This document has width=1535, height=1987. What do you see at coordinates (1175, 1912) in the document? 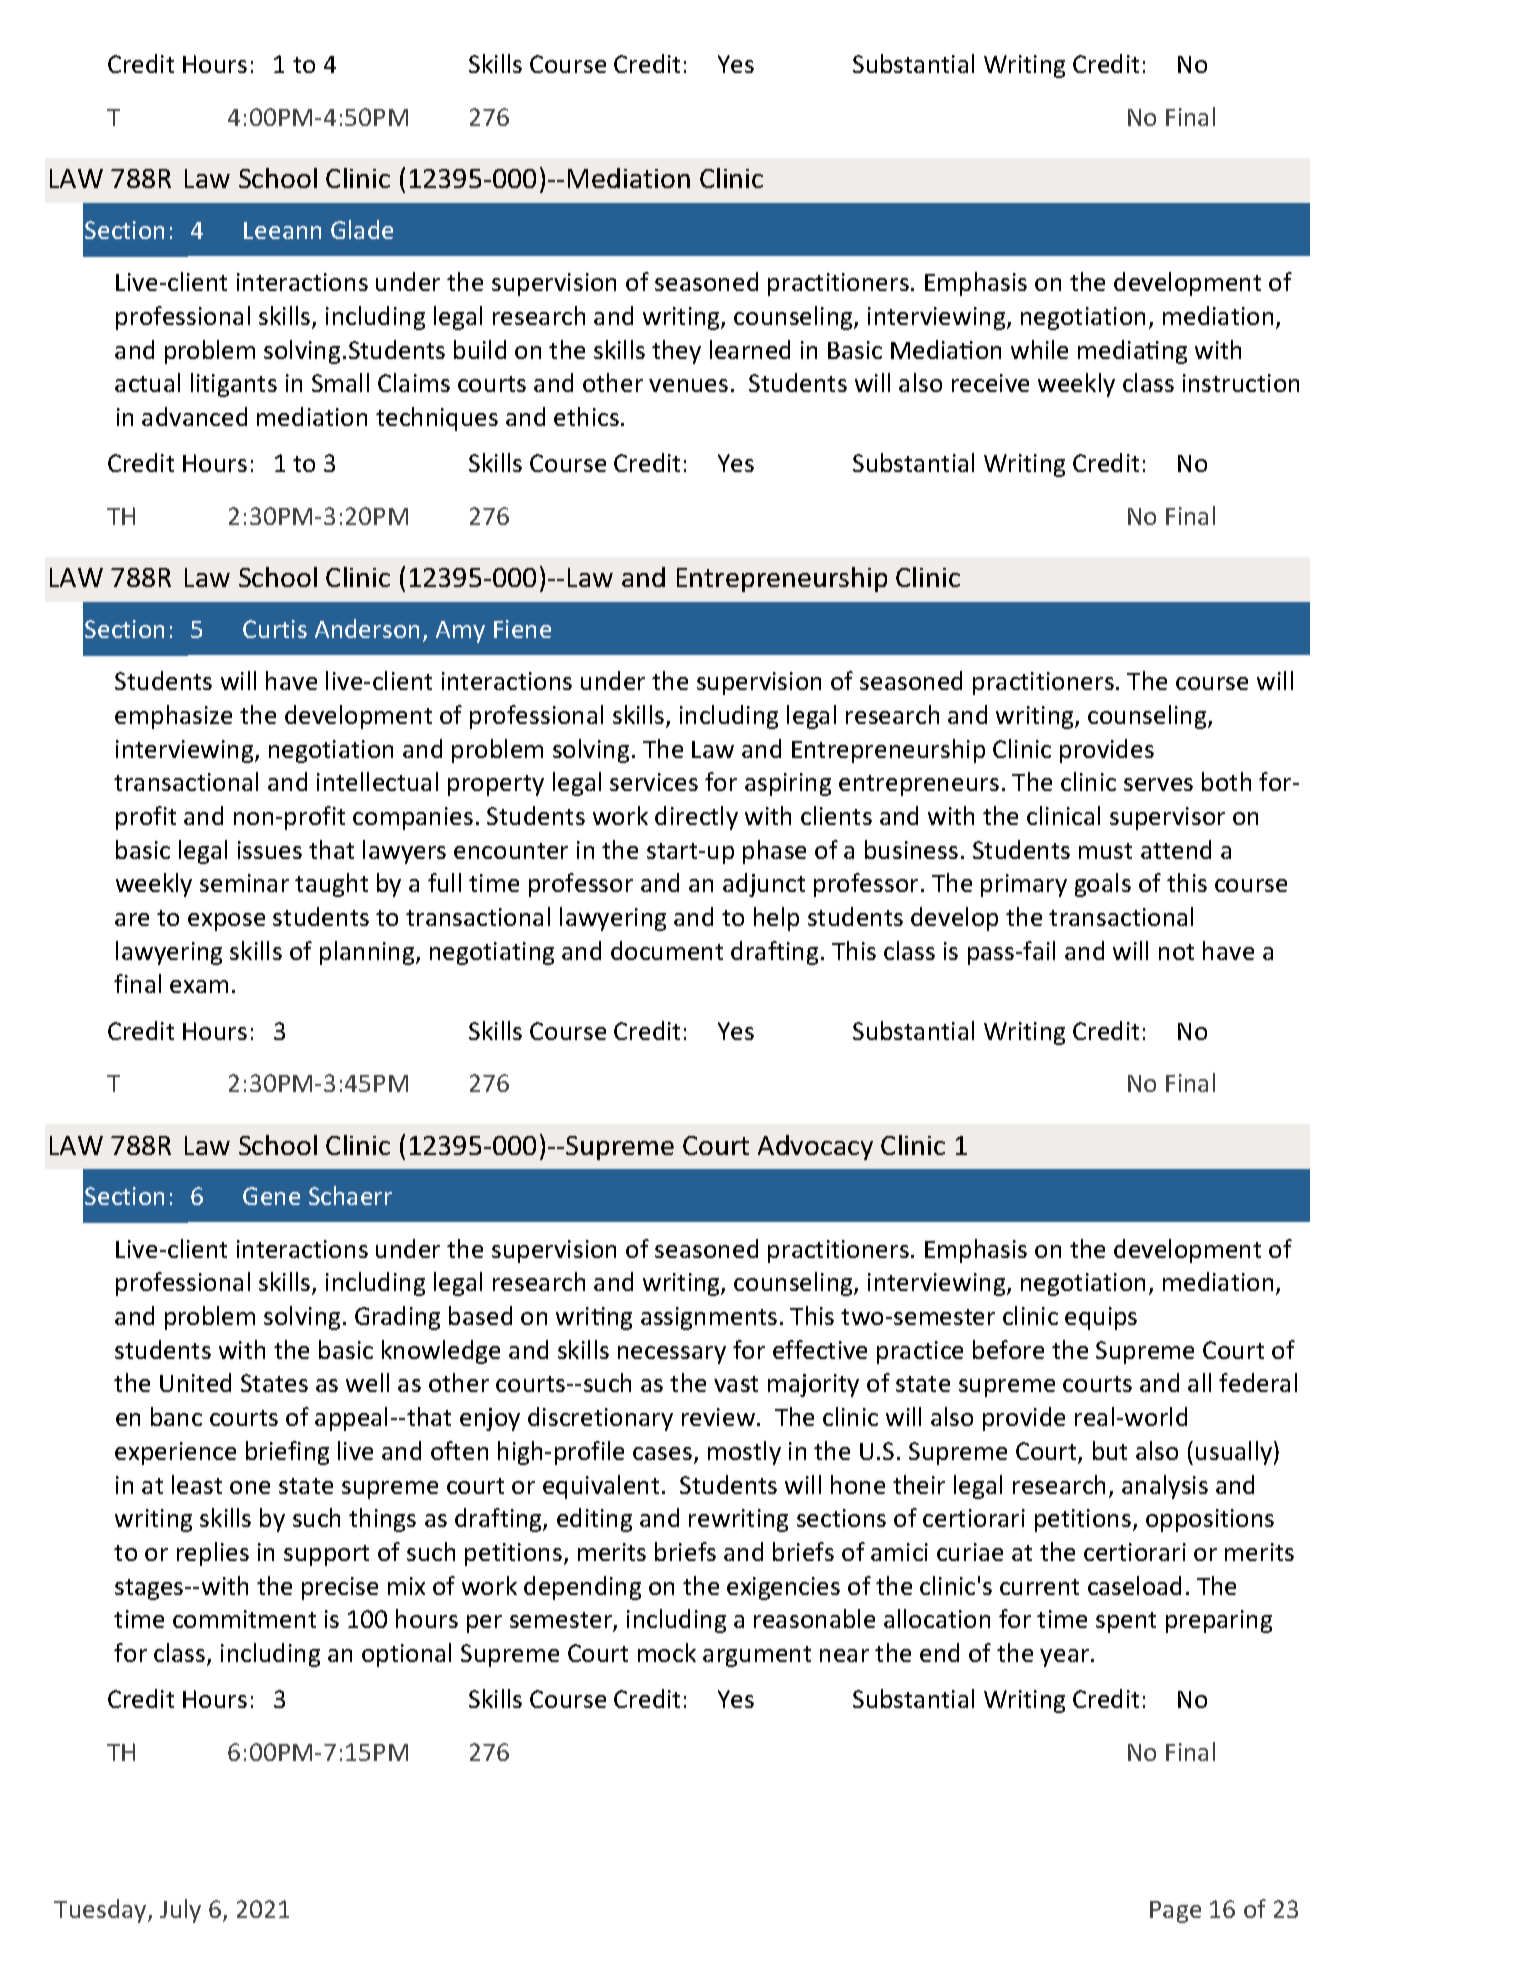
I see `Page` at bounding box center [1175, 1912].
